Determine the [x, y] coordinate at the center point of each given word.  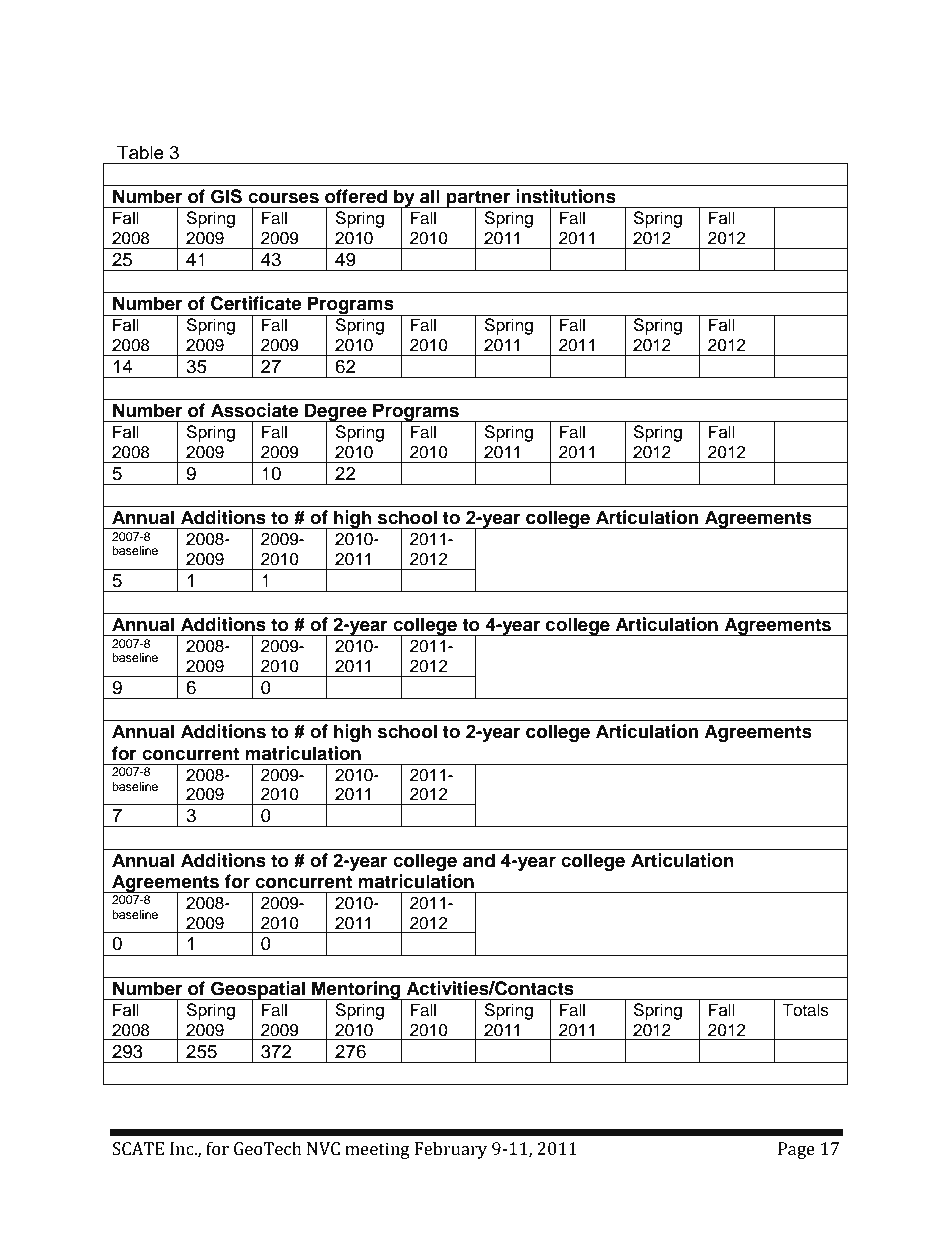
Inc [183, 1149]
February [451, 1150]
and [479, 860]
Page [796, 1150]
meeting [377, 1150]
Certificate [256, 303]
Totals [805, 1010]
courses [283, 198]
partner [479, 200]
